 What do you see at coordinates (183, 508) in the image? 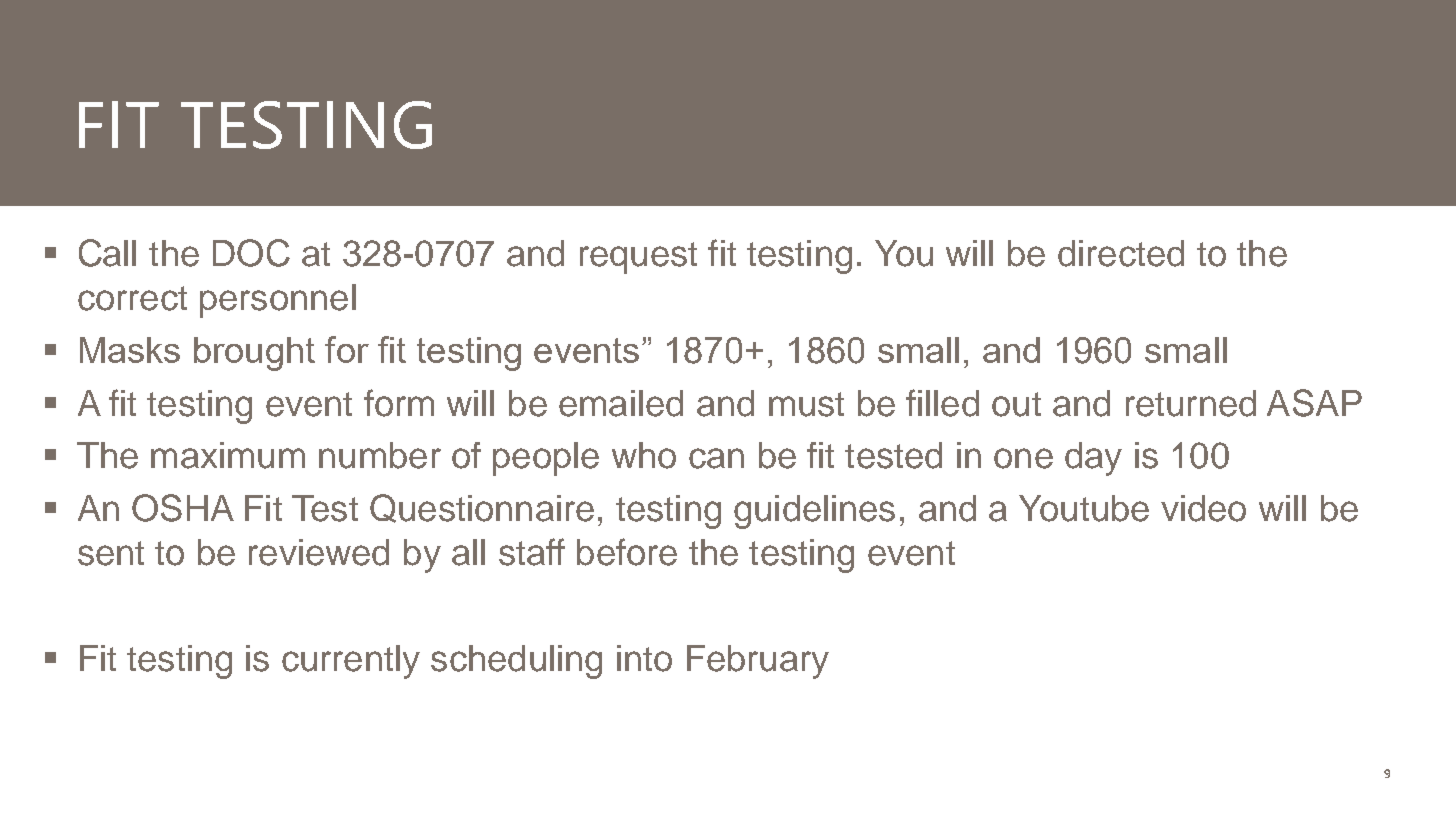
I see `OSHA` at bounding box center [183, 508].
